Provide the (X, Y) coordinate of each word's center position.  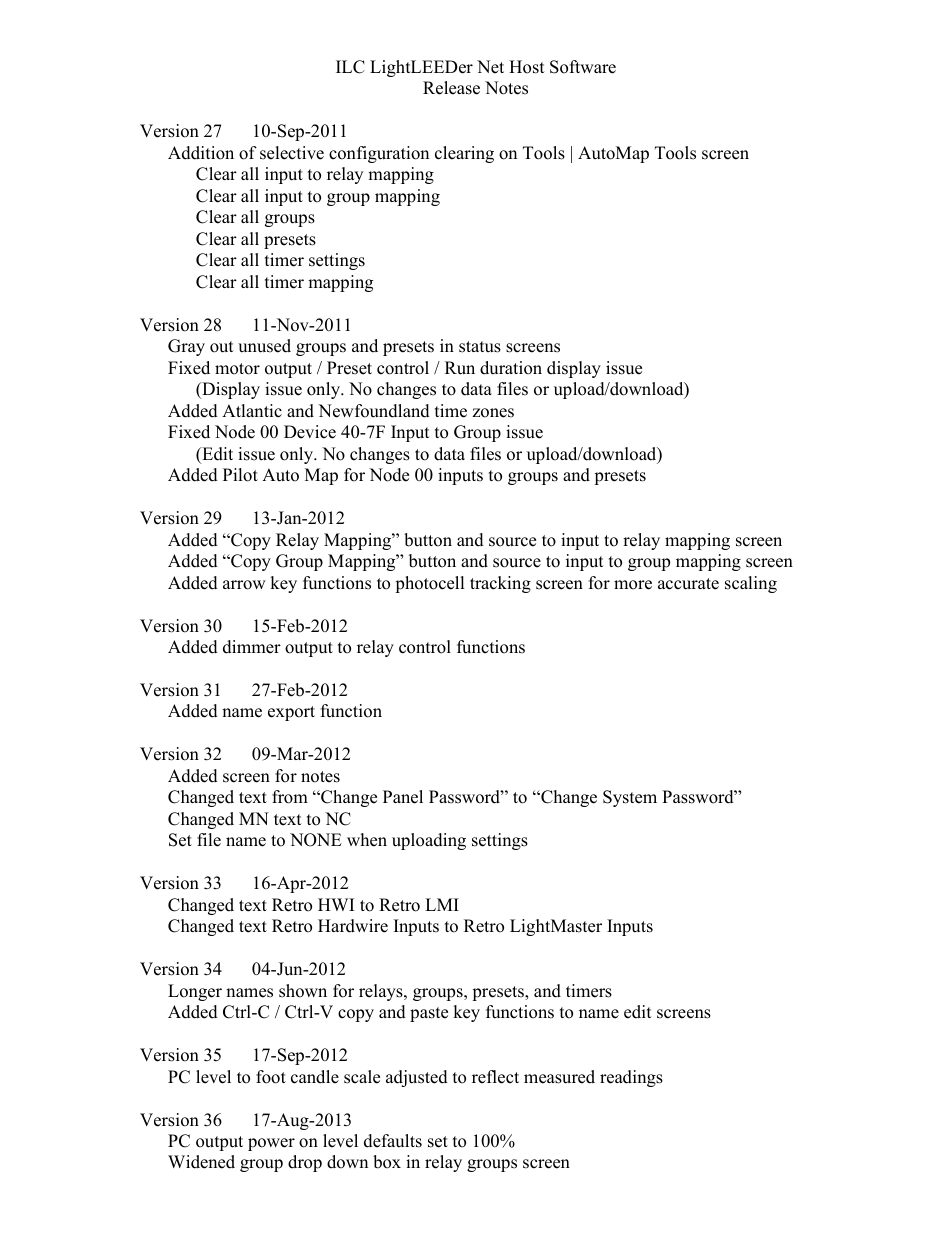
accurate (688, 584)
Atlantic (252, 411)
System (630, 798)
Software (583, 67)
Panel (403, 797)
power (271, 1144)
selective (292, 153)
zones (493, 413)
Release (451, 88)
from (290, 797)
